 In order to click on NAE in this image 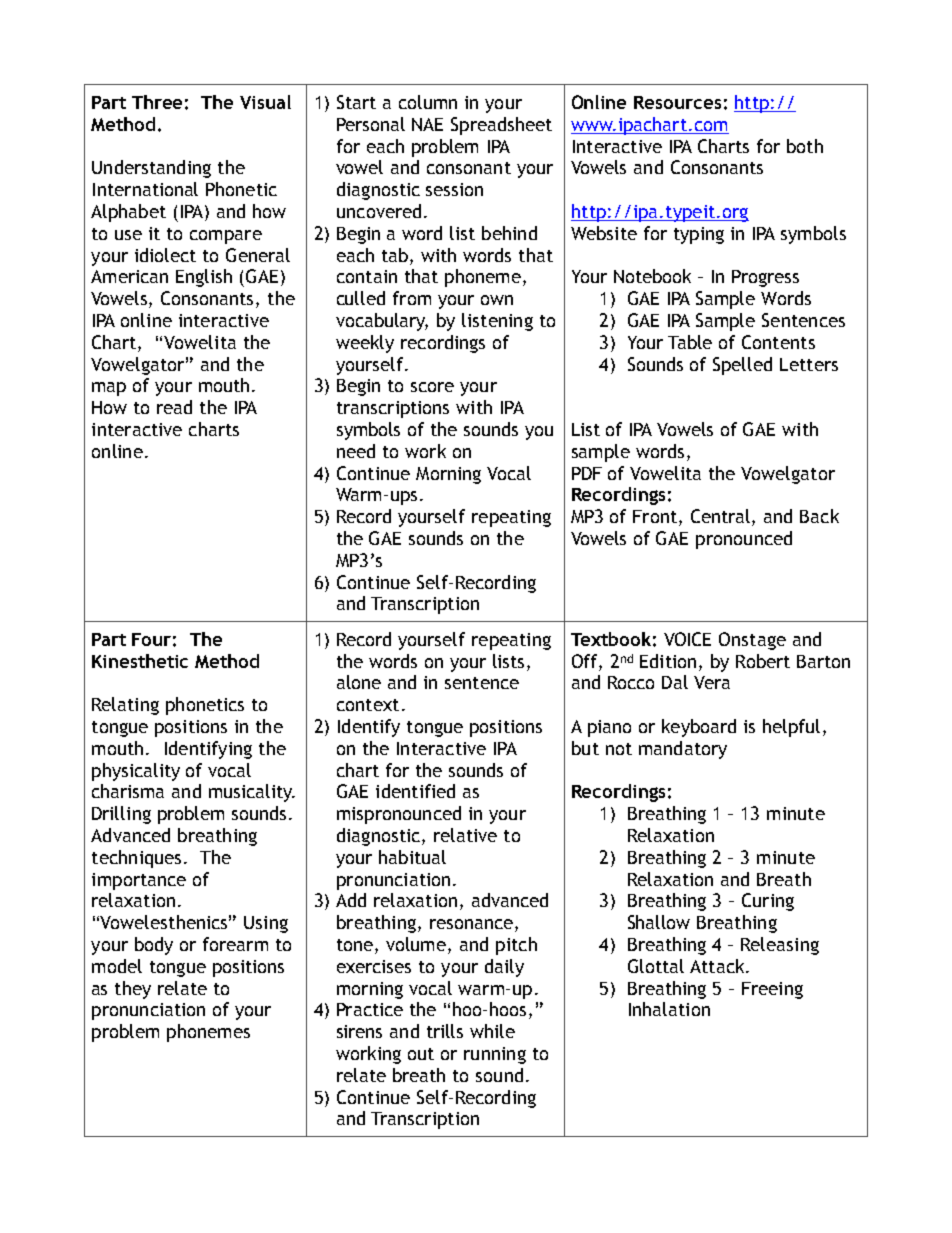, I will do `click(427, 124)`.
